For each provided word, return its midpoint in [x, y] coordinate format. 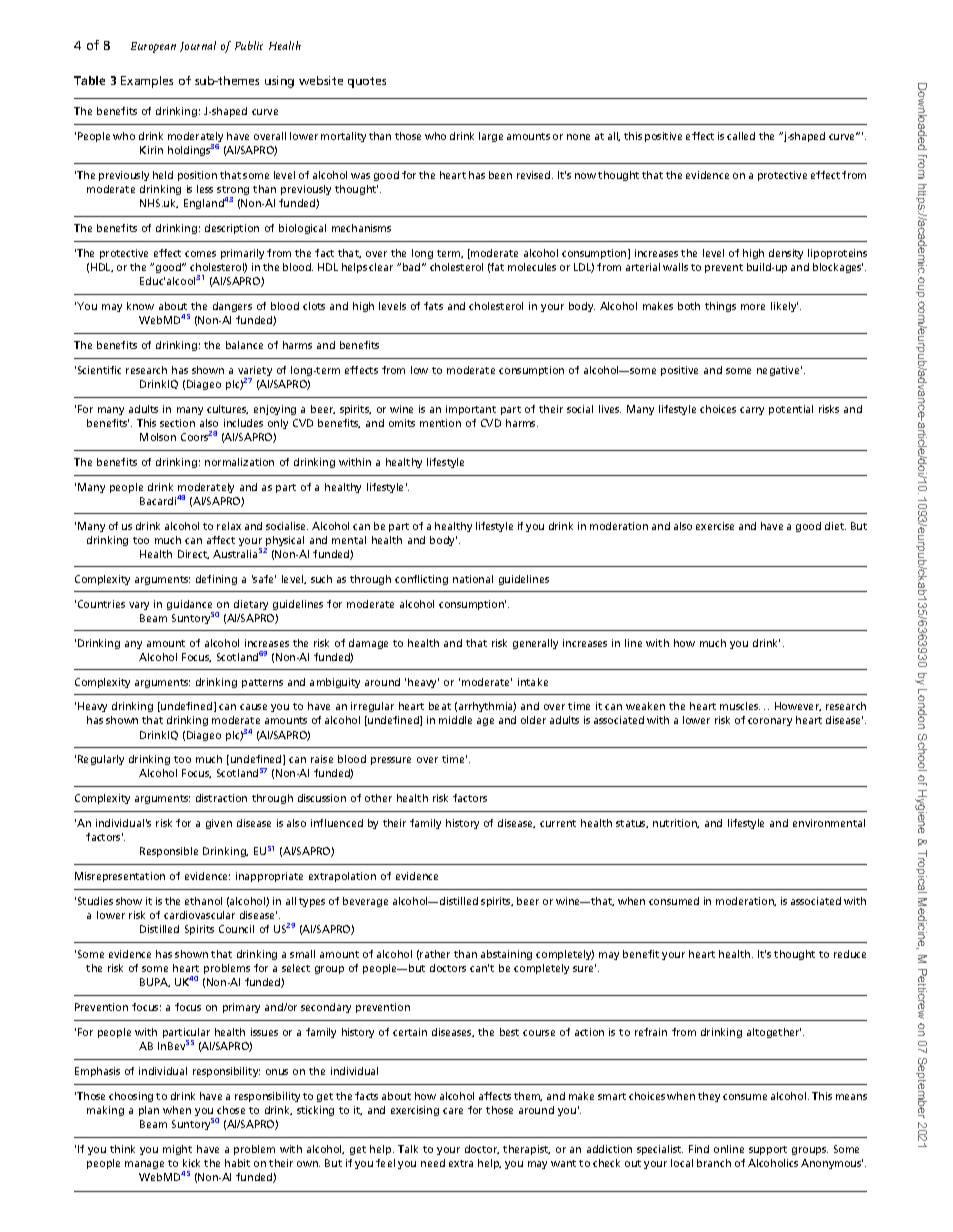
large [491, 137]
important [471, 410]
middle [455, 720]
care [453, 1111]
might [177, 1150]
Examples [147, 82]
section [177, 423]
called [741, 136]
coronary [770, 722]
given [219, 824]
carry [752, 411]
